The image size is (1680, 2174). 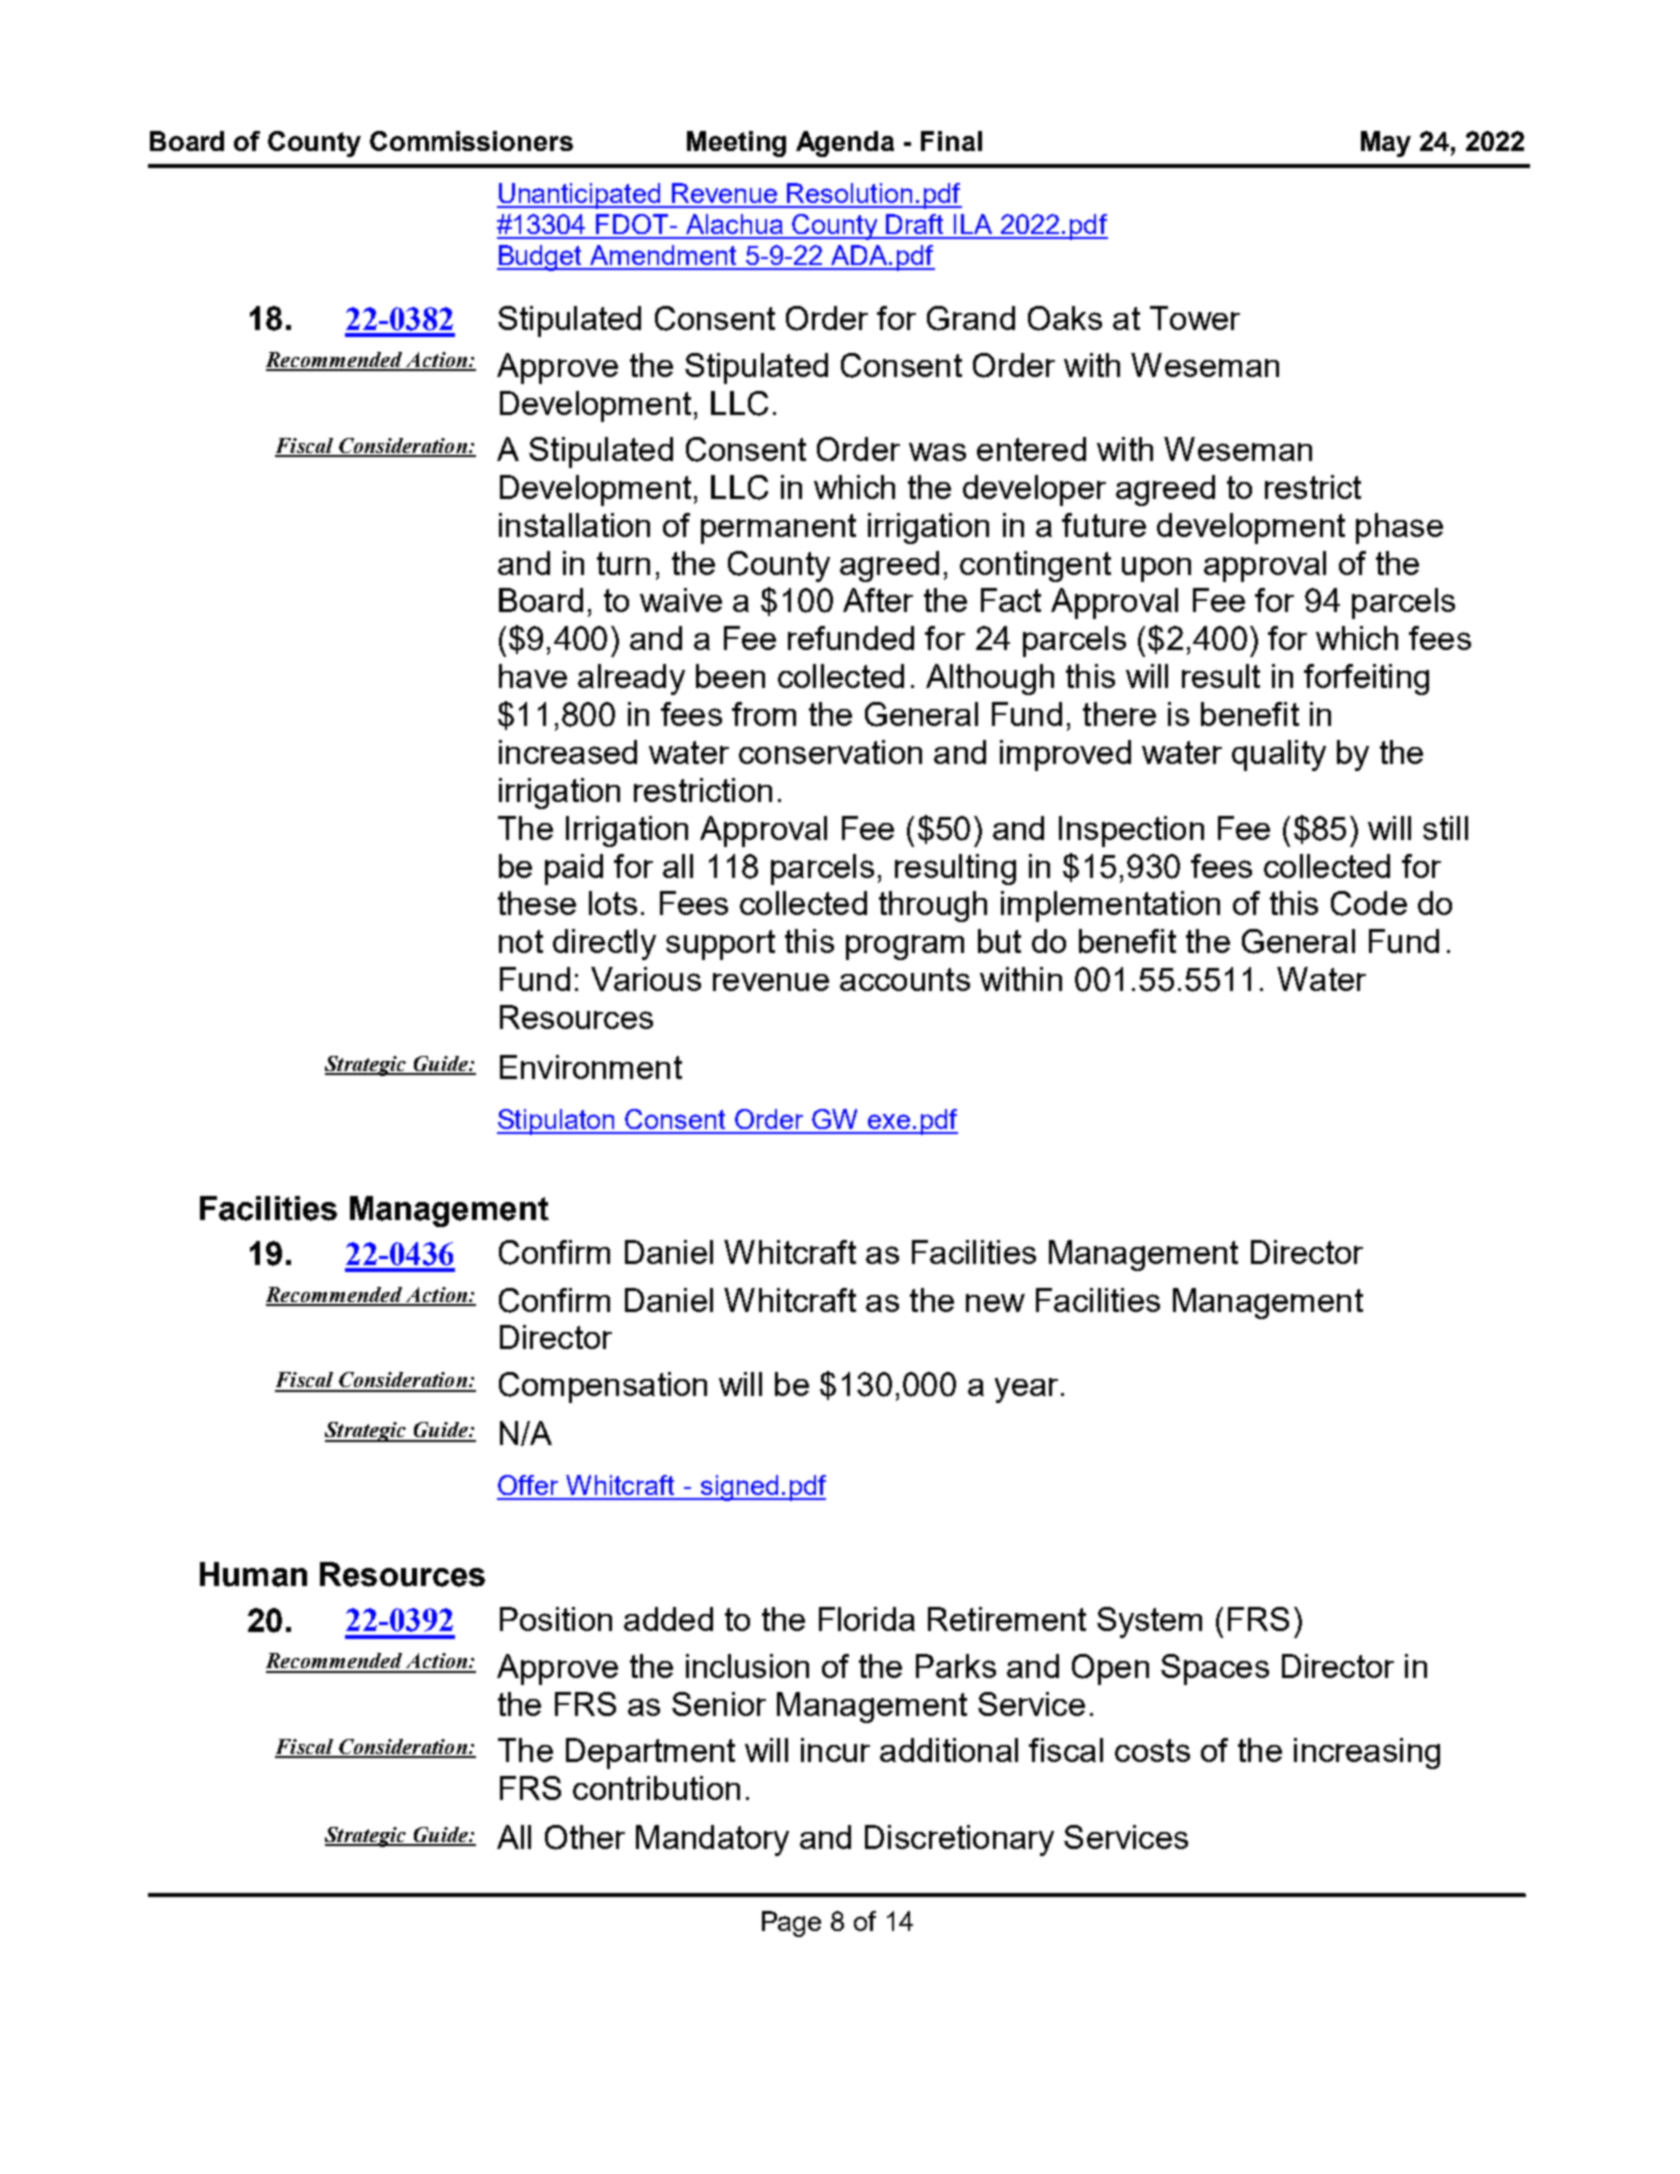 What do you see at coordinates (1369, 903) in the screenshot?
I see `Code` at bounding box center [1369, 903].
